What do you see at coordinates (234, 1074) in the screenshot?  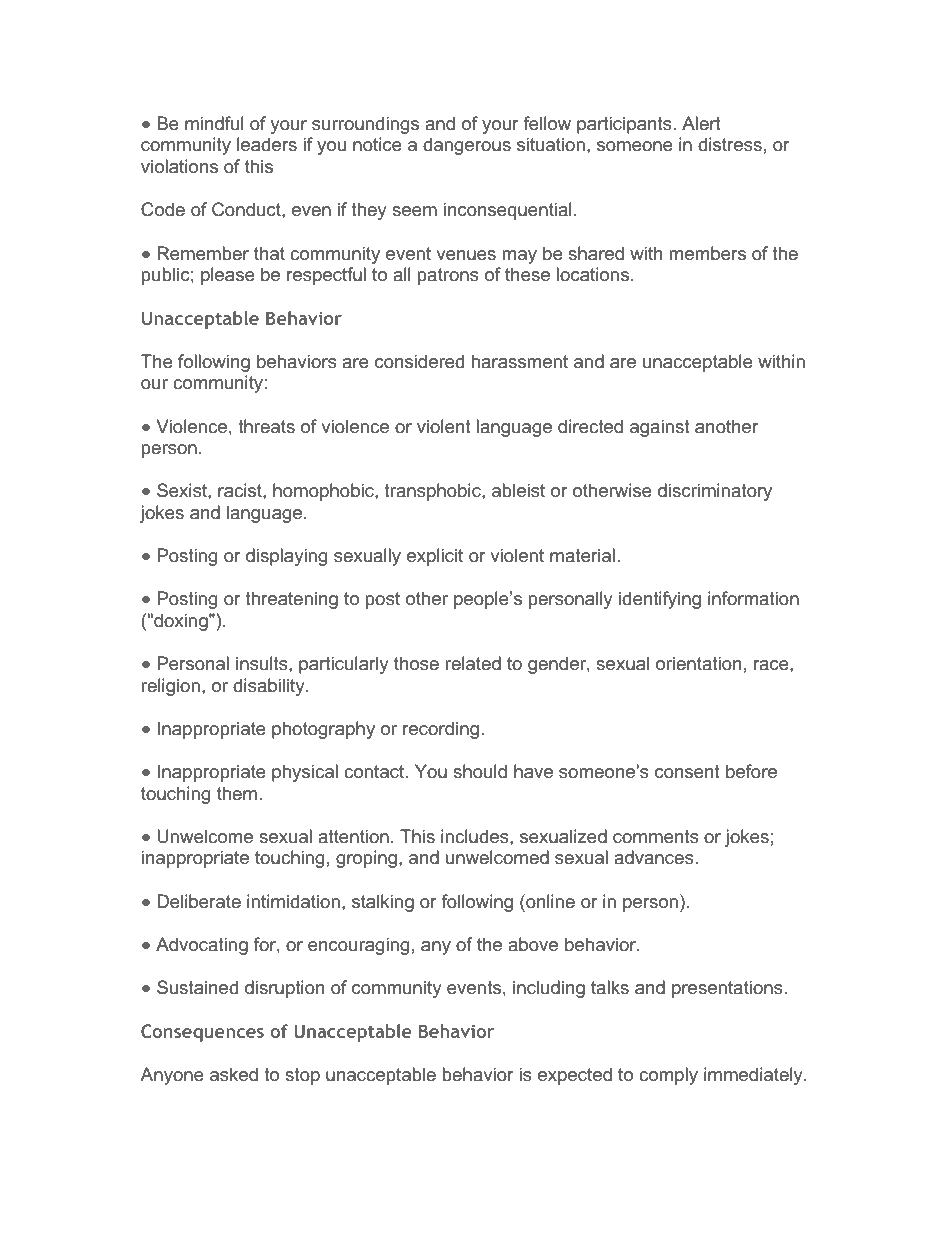 I see `asked` at bounding box center [234, 1074].
